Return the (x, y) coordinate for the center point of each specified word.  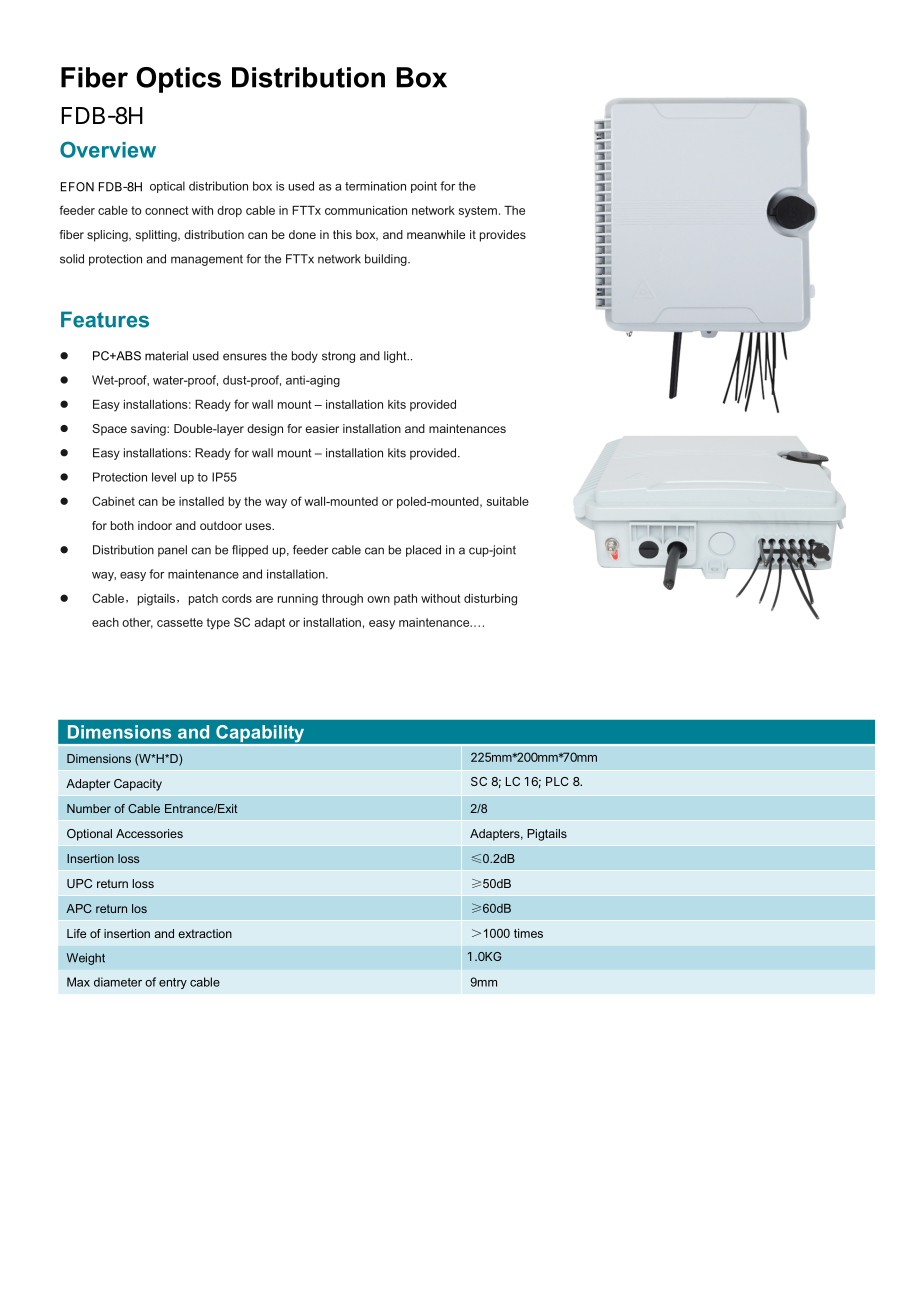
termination (375, 186)
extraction (205, 933)
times (528, 933)
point (424, 187)
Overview (108, 149)
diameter (118, 982)
